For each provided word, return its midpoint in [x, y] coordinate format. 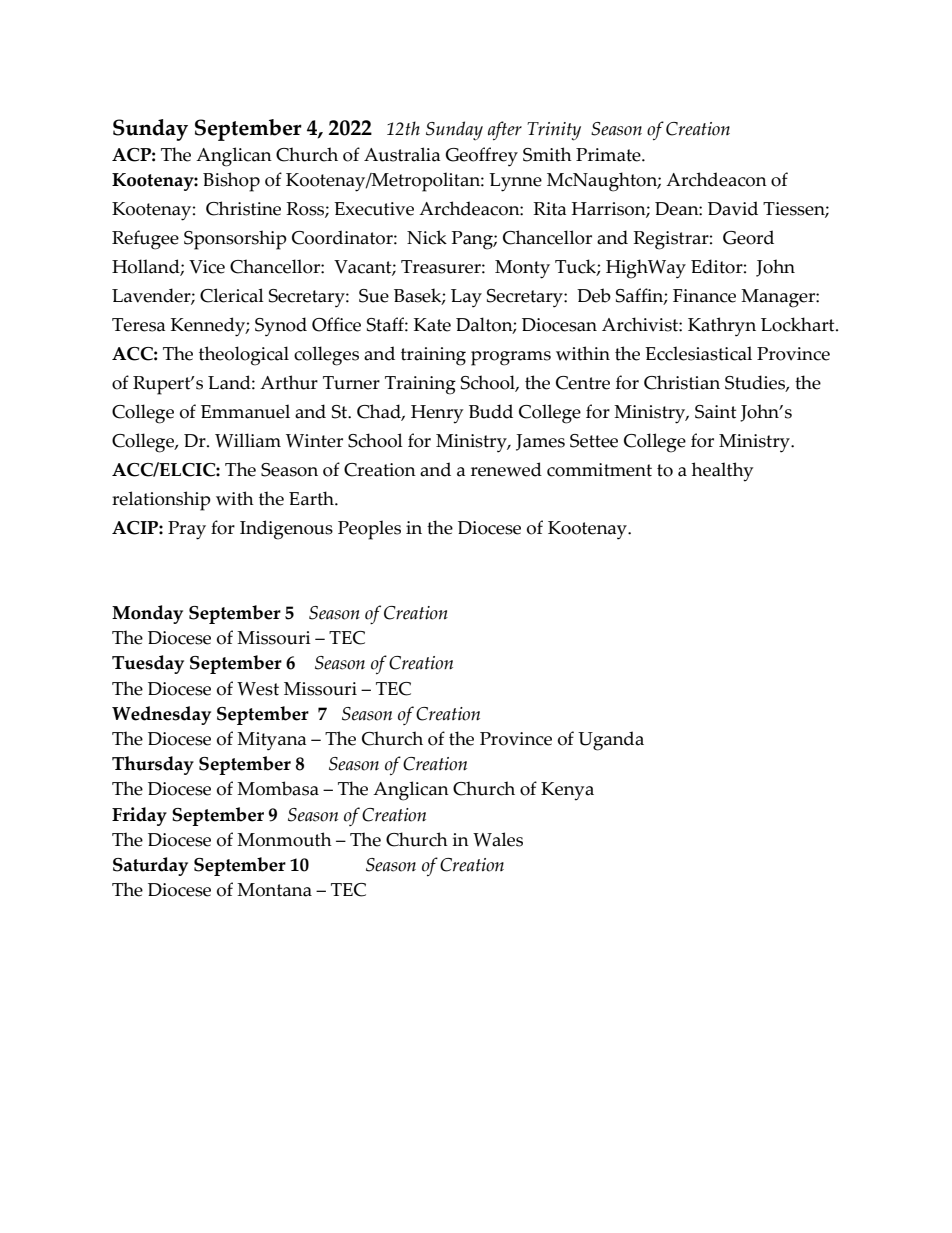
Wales [498, 839]
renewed [506, 469]
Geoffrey [481, 157]
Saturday [150, 866]
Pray [187, 530]
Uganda [611, 741]
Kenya [567, 791]
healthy [722, 472]
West [258, 689]
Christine [243, 208]
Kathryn [722, 327]
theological [244, 356]
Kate [432, 325]
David [733, 208]
